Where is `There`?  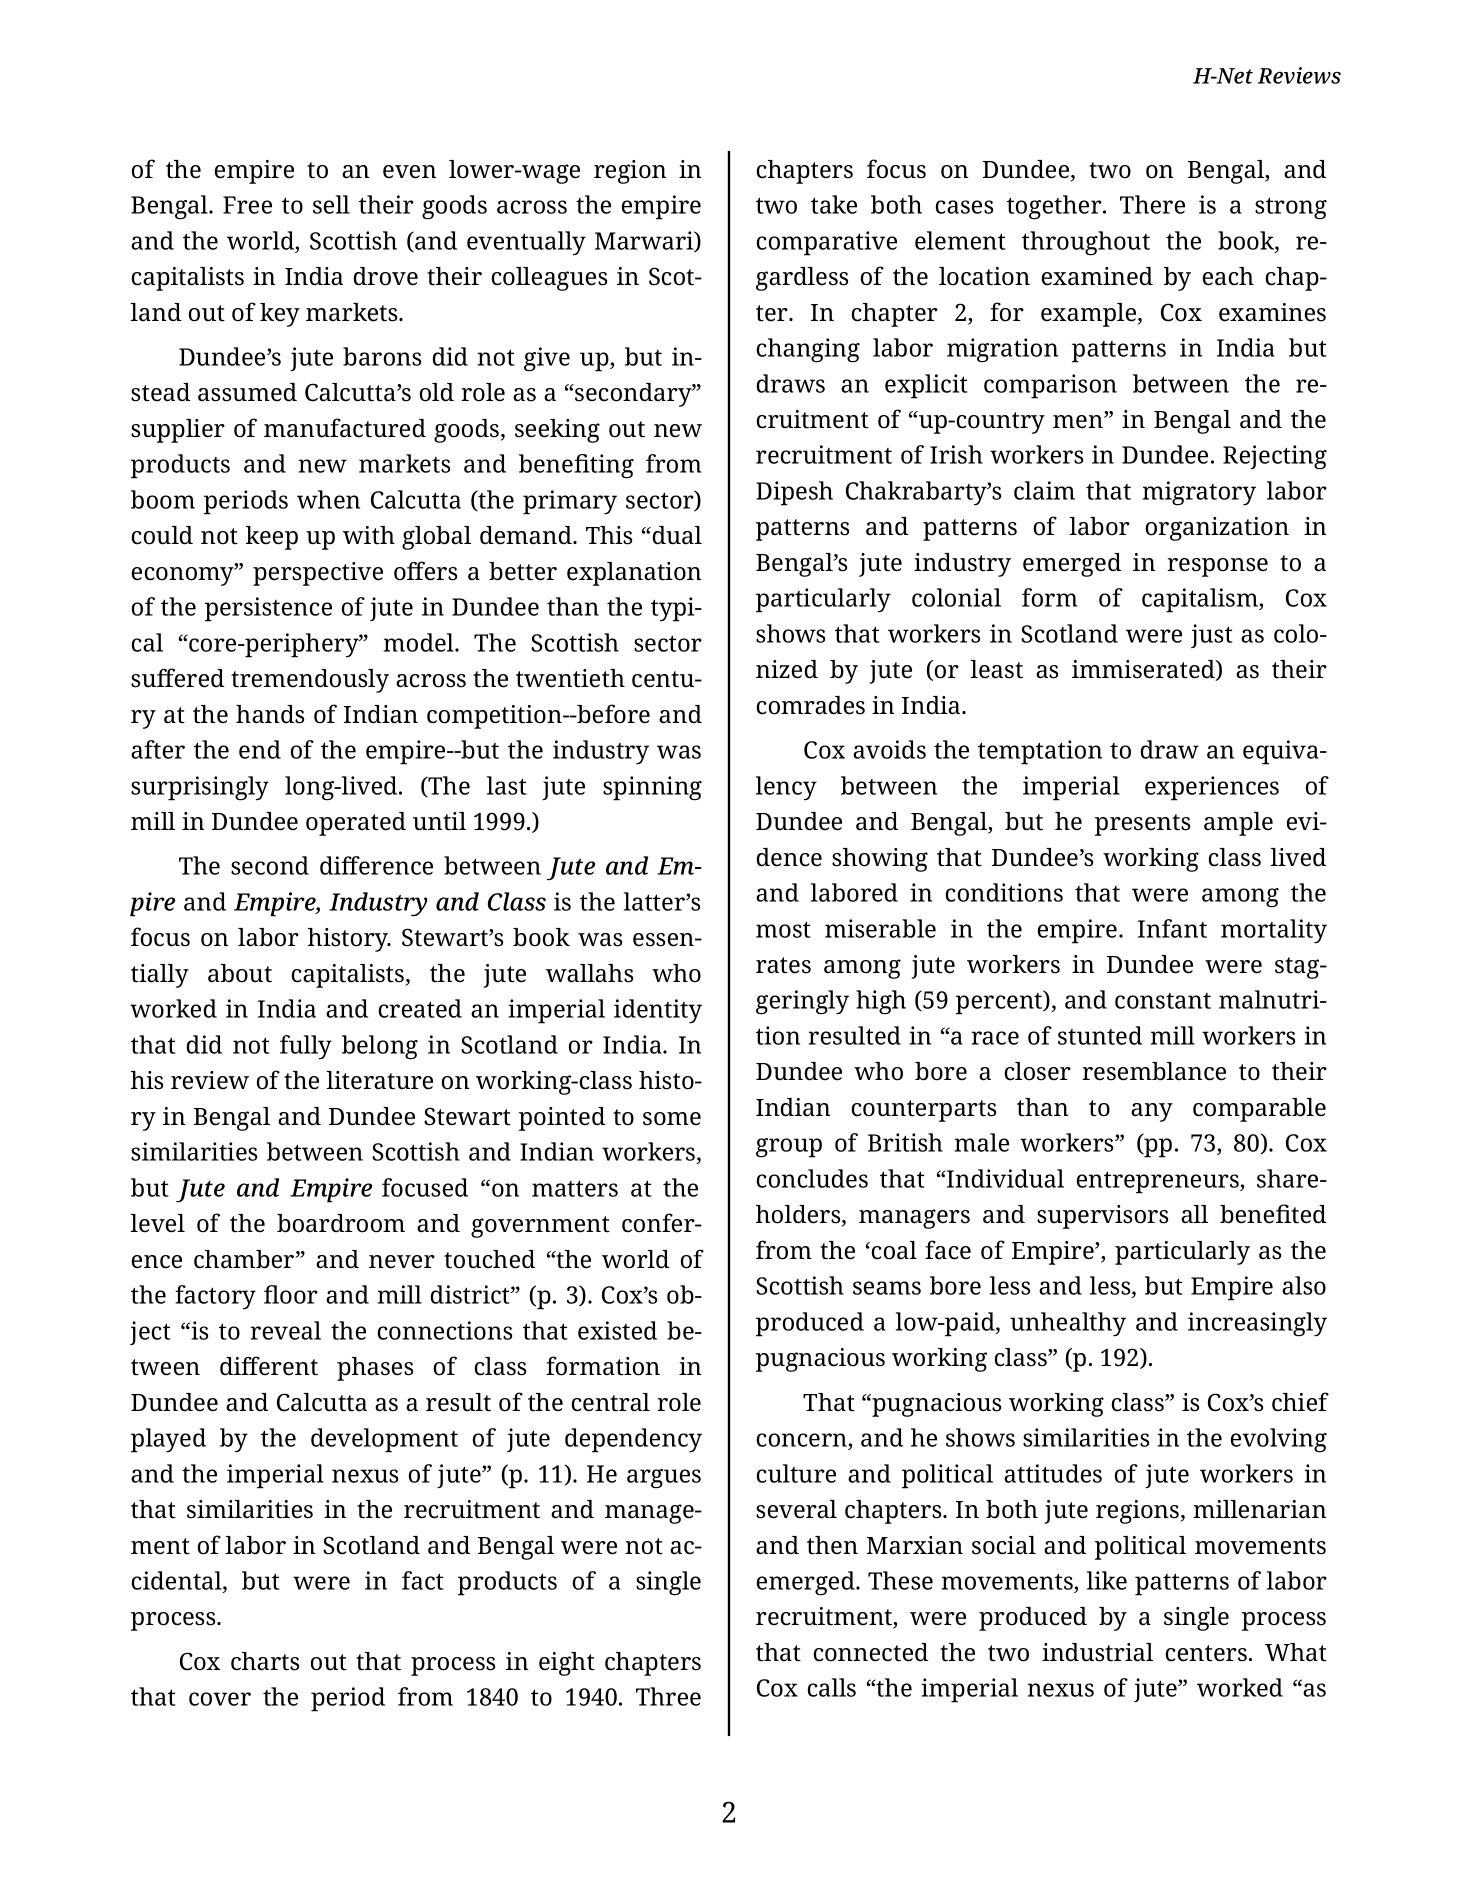 There is located at coordinates (1152, 204).
